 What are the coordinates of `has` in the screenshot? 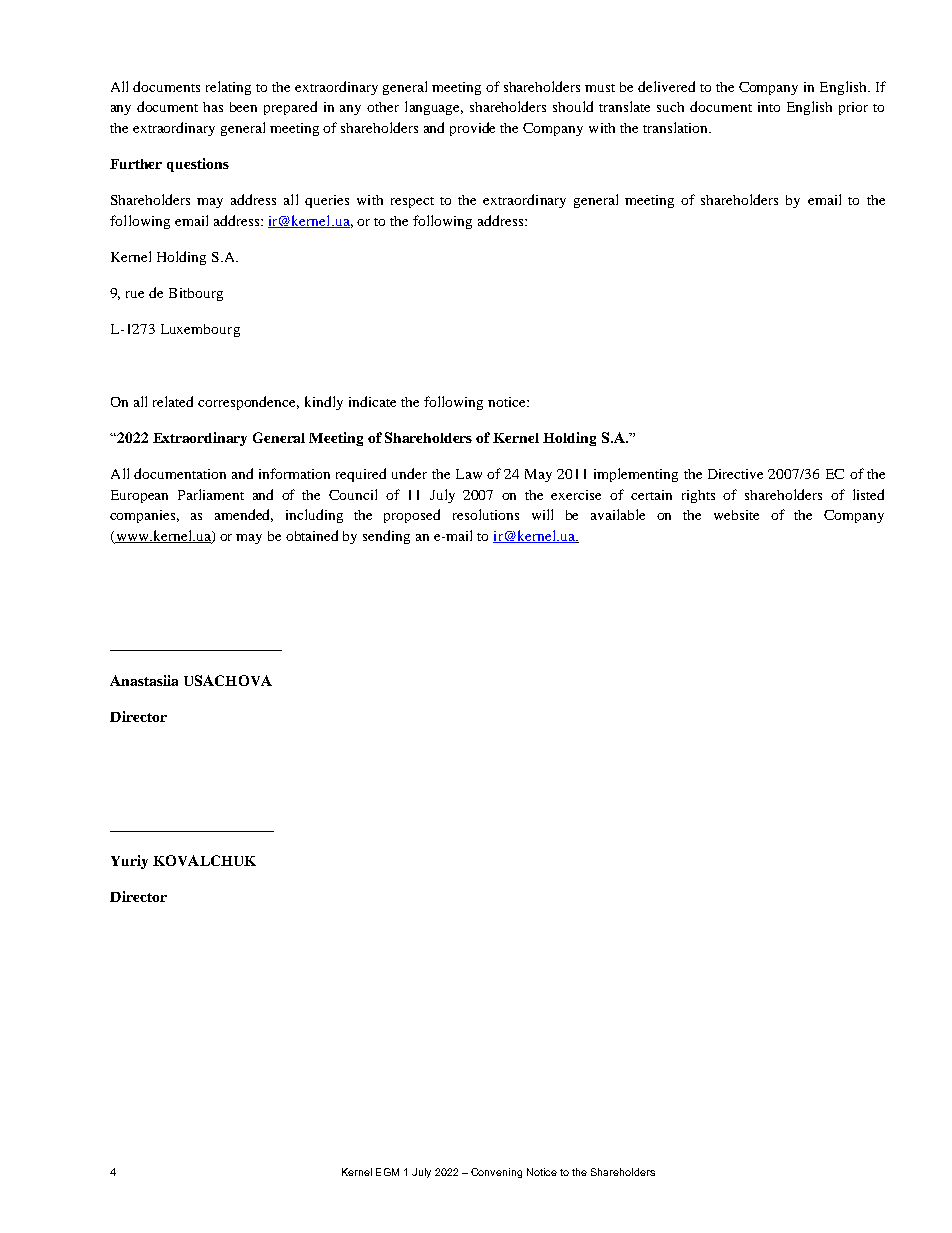 It's located at (213, 107).
